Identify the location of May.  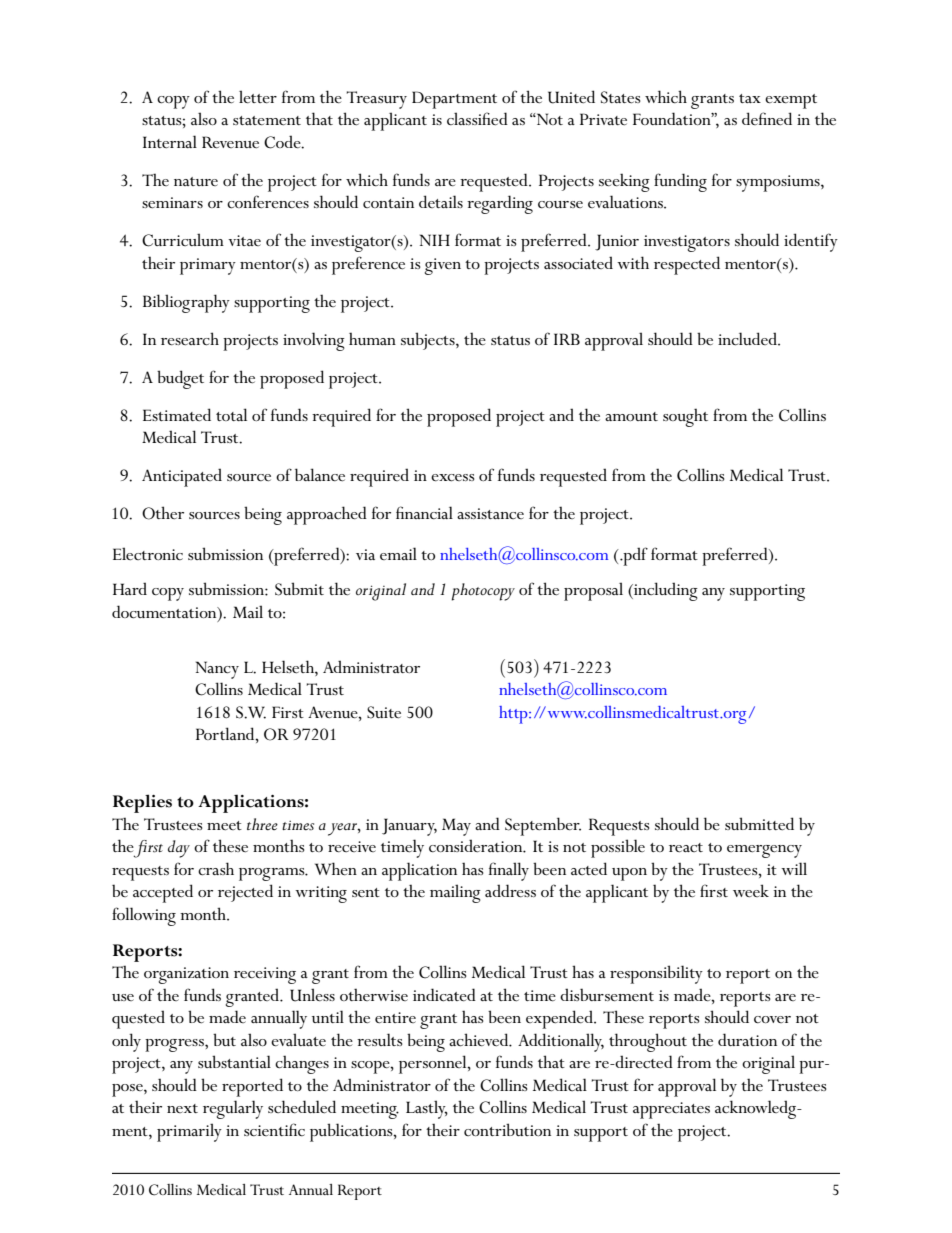
(456, 827).
